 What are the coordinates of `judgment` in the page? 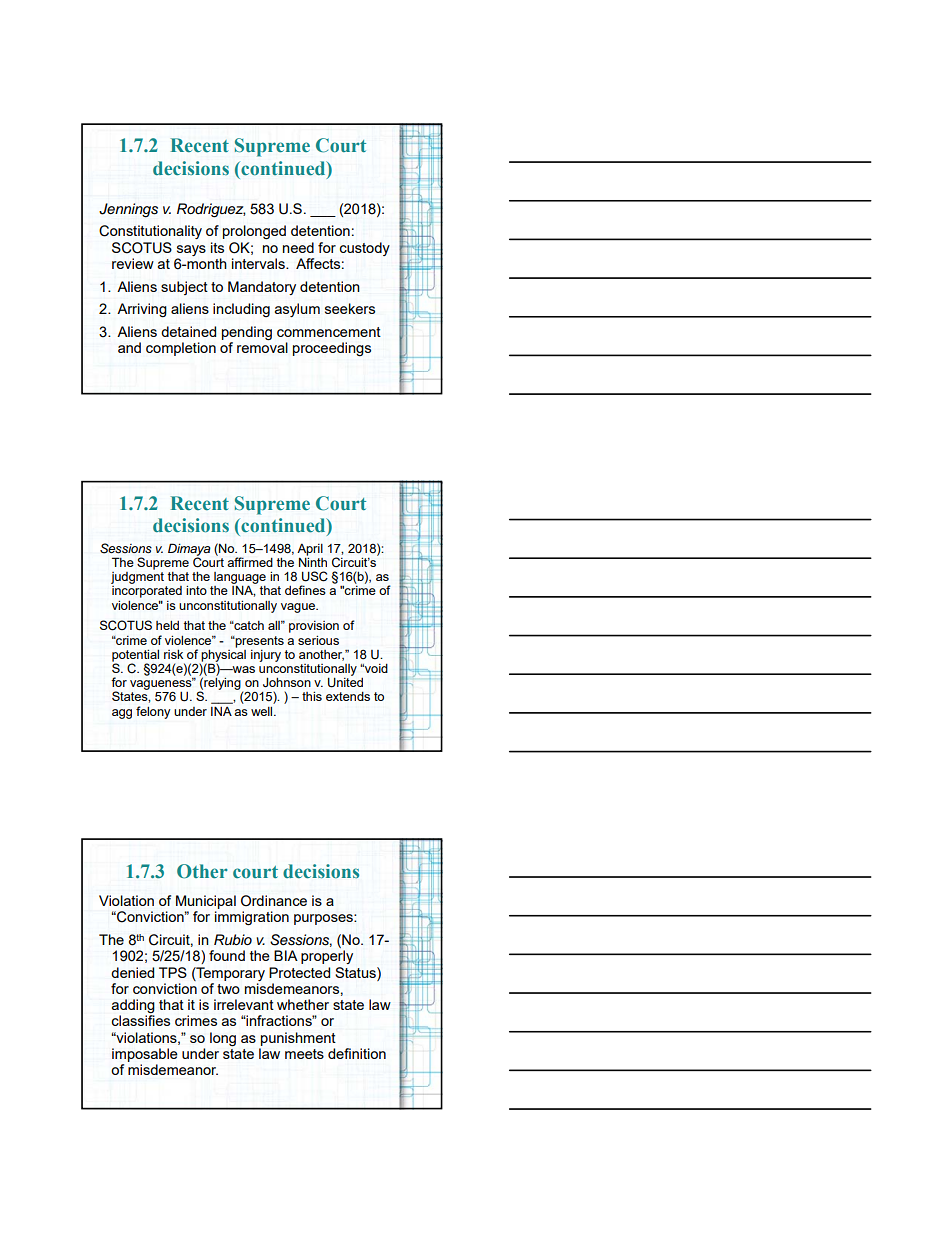 It's located at (137, 576).
